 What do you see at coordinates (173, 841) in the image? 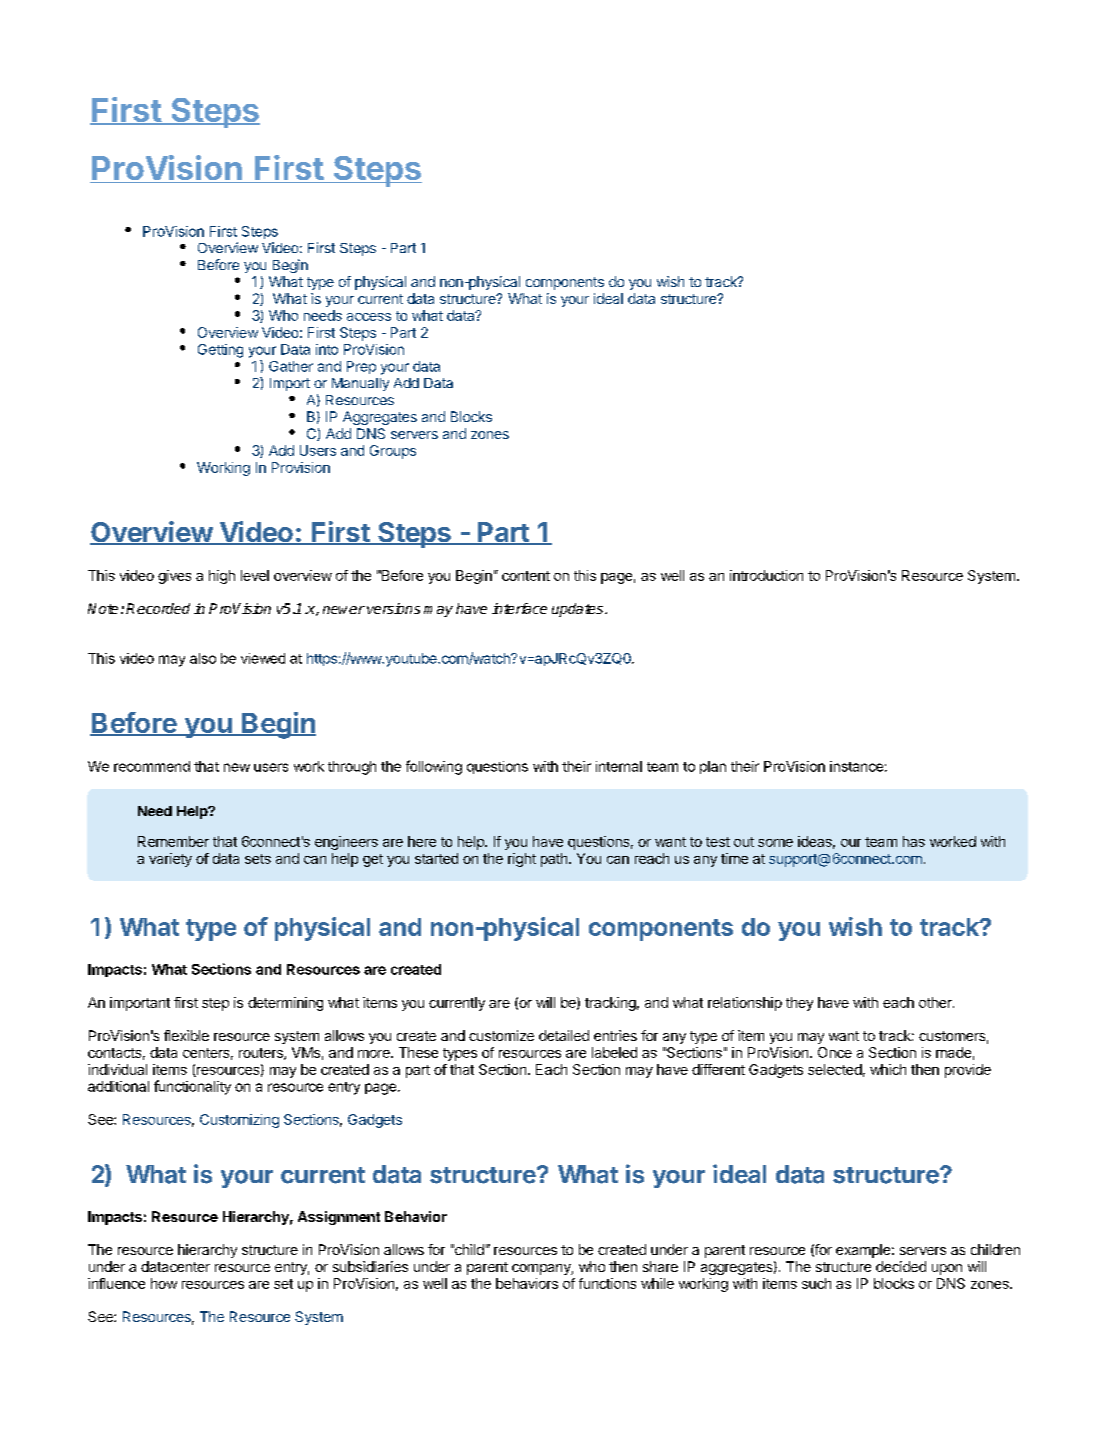
I see `Remember` at bounding box center [173, 841].
